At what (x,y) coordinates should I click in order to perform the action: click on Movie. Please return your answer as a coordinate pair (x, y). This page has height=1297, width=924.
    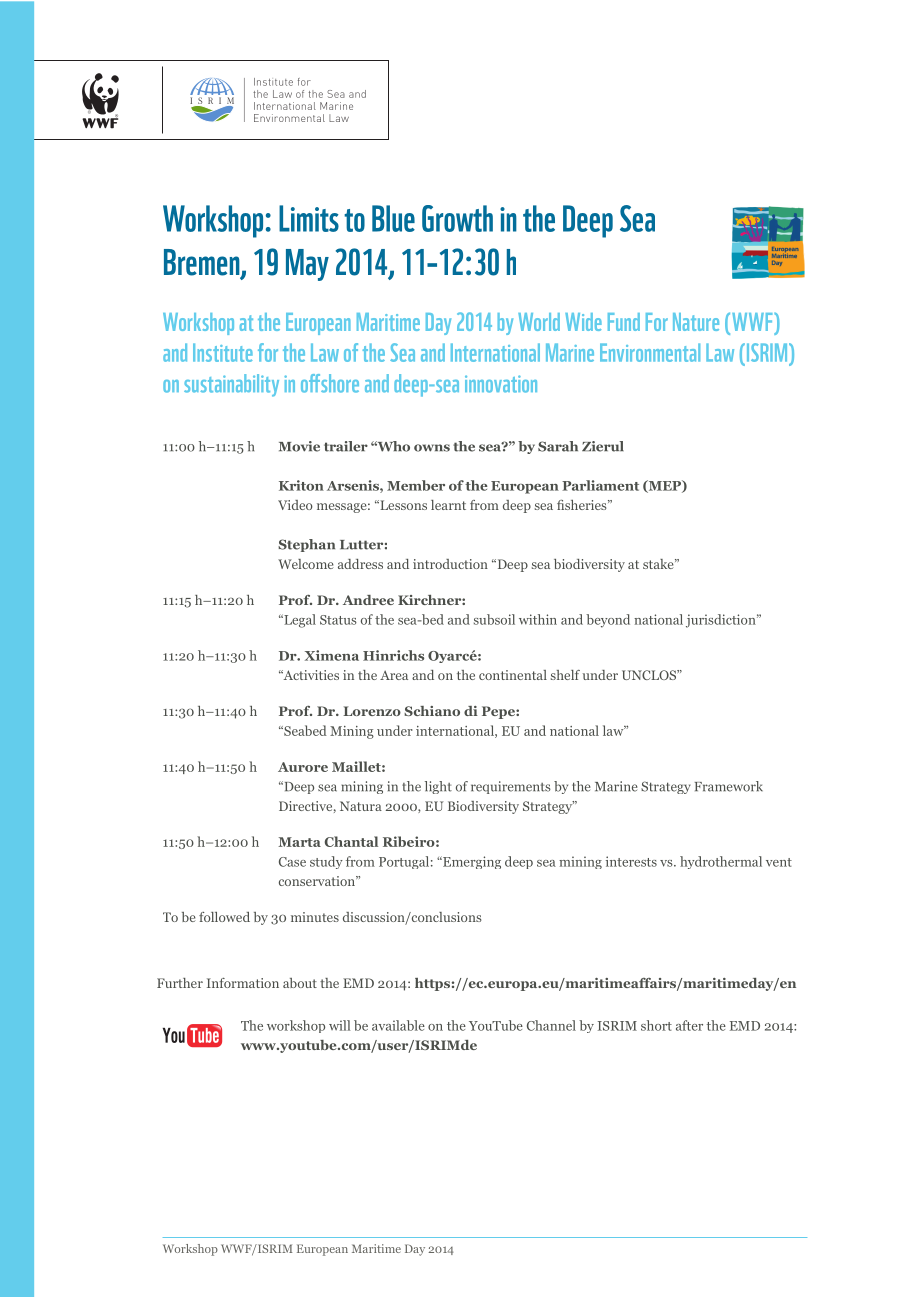
    Looking at the image, I should click on (299, 446).
